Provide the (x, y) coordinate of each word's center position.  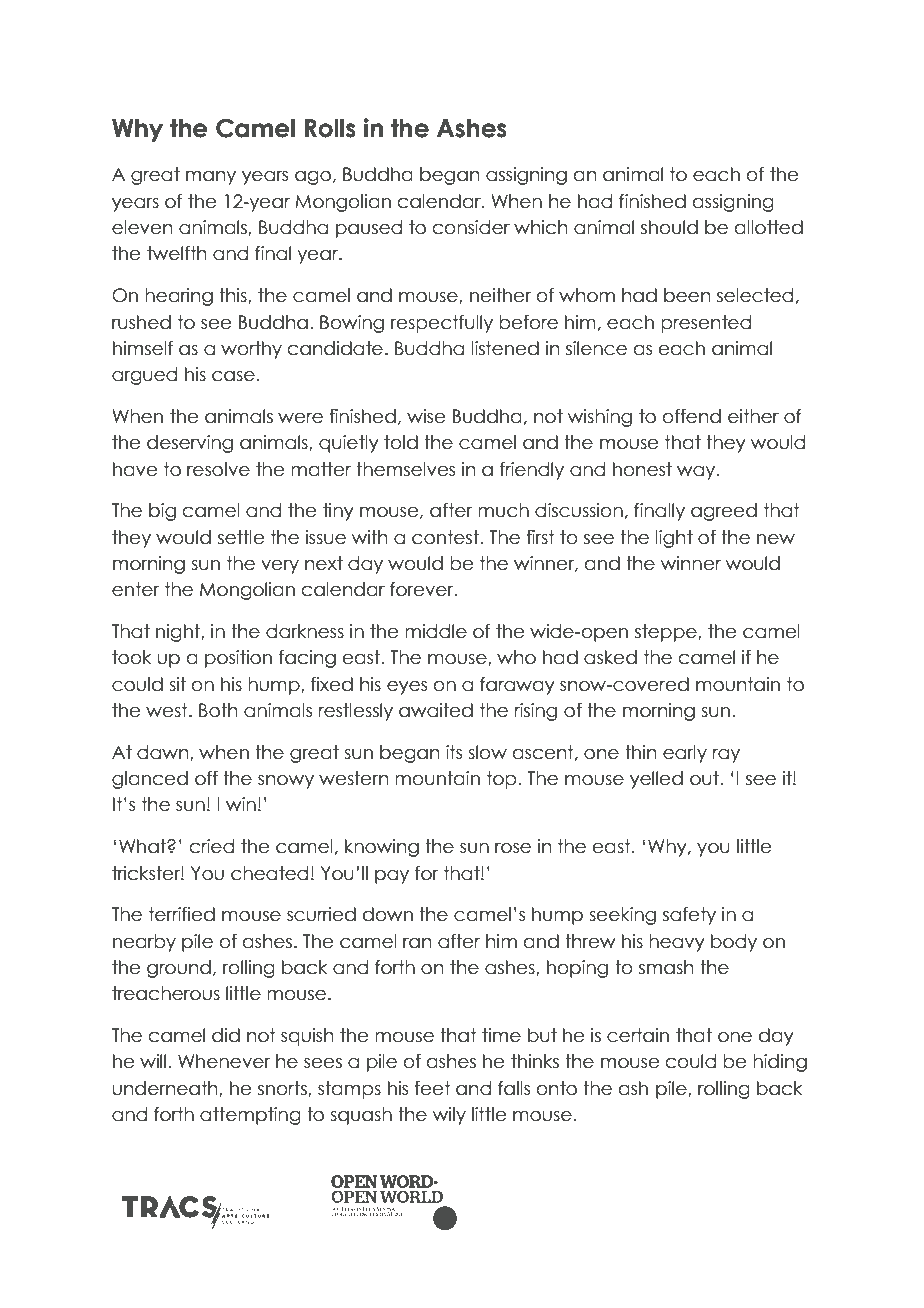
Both (218, 710)
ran (417, 943)
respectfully (442, 324)
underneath (166, 1089)
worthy (251, 350)
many (211, 178)
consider (471, 227)
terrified (182, 914)
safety (689, 916)
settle (241, 537)
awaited (436, 710)
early (685, 754)
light (674, 539)
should (669, 227)
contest (446, 537)
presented (706, 324)
